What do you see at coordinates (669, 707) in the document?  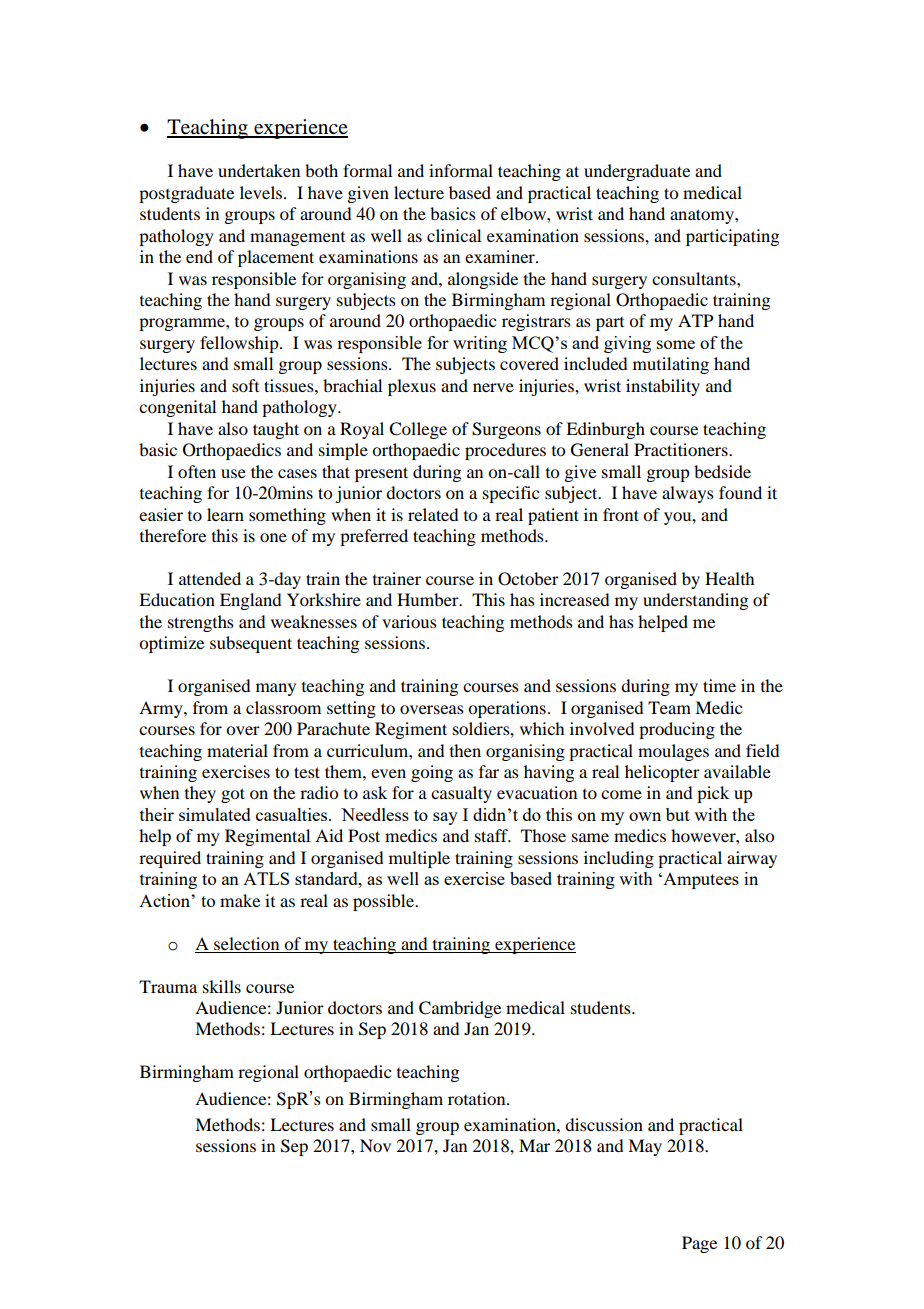 I see `Team` at bounding box center [669, 707].
